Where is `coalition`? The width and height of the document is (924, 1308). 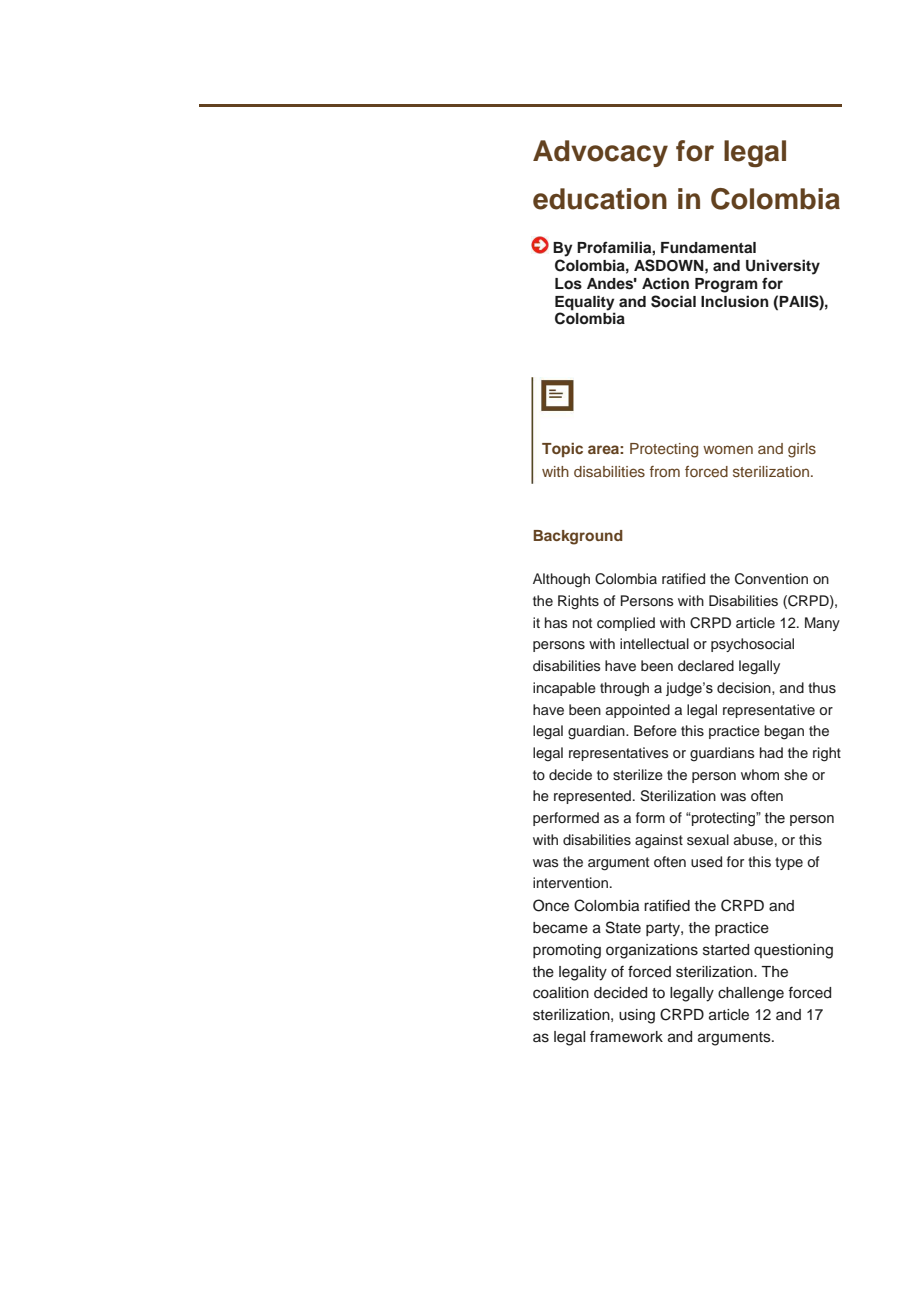 coalition is located at coordinates (561, 993).
